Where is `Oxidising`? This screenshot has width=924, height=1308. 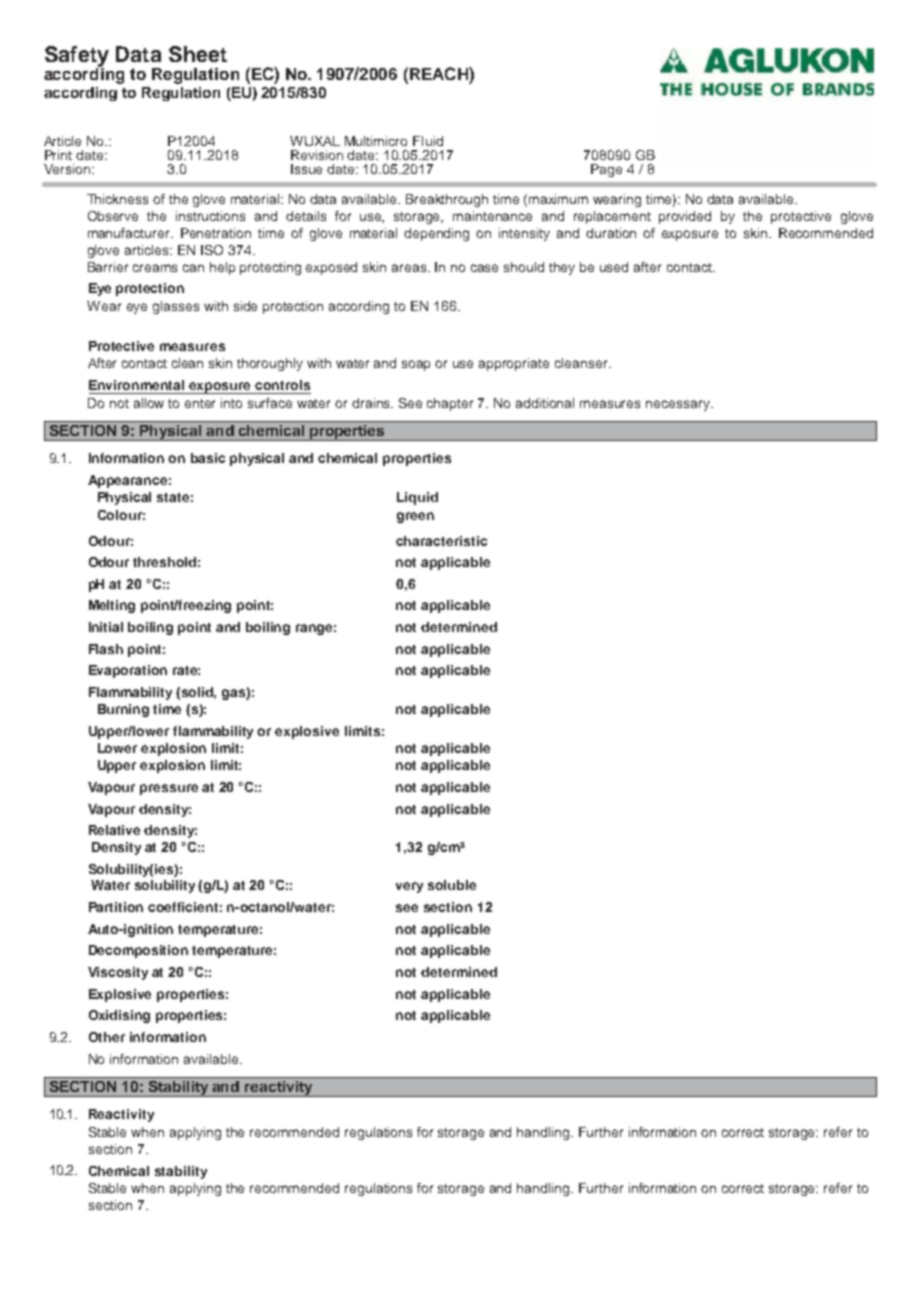
Oxidising is located at coordinates (119, 1016).
